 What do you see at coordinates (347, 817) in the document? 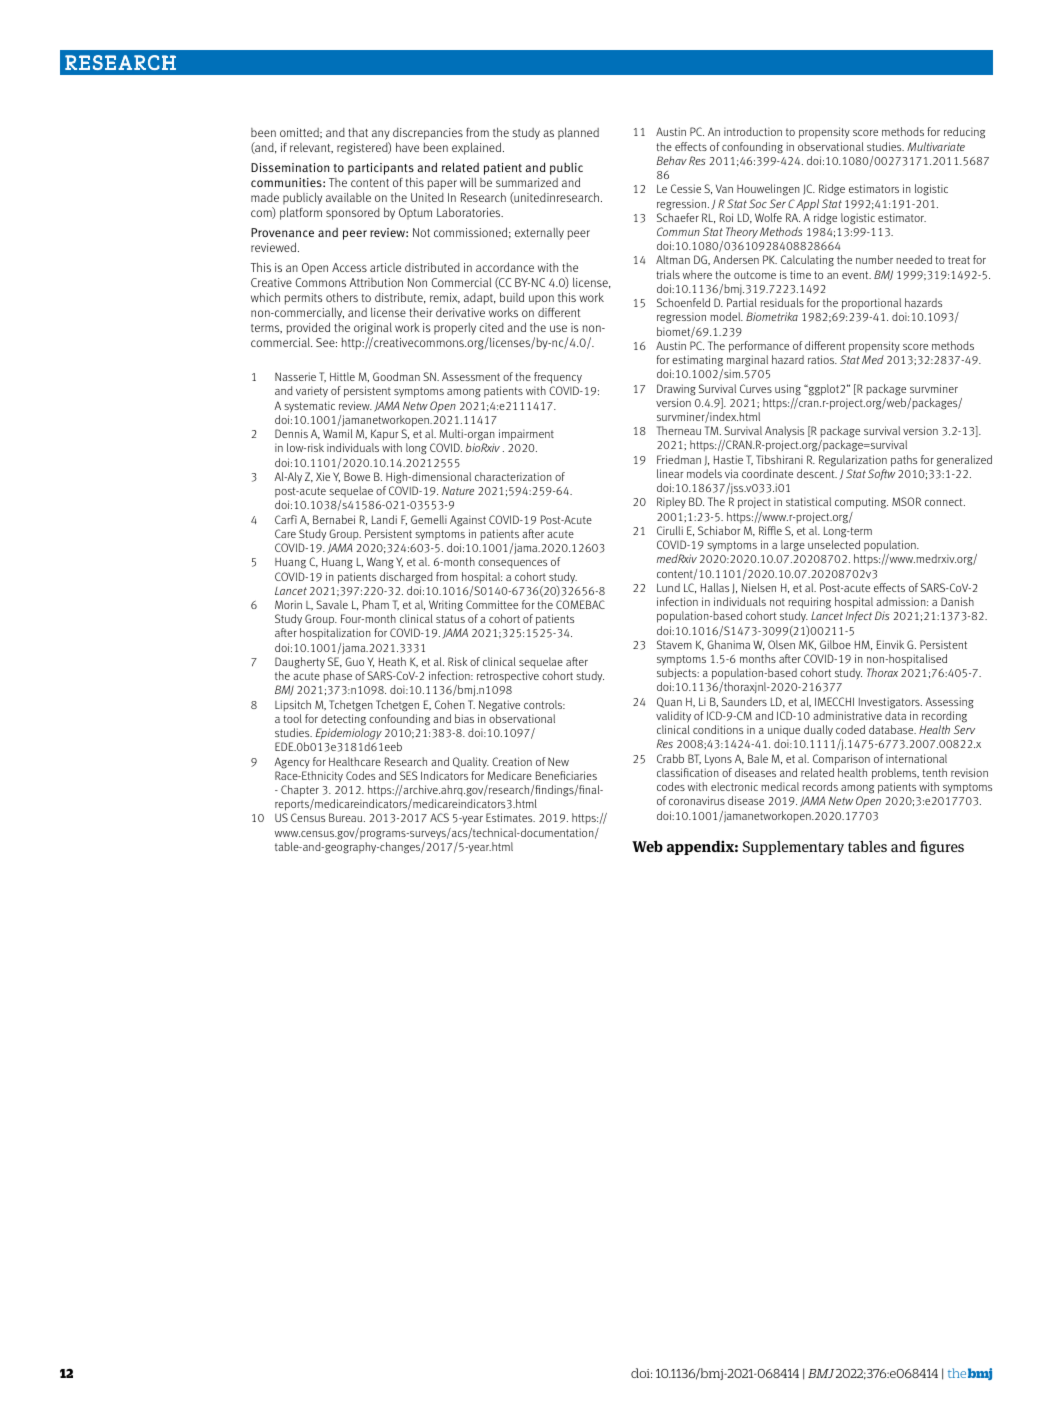
I see `Bureau` at bounding box center [347, 817].
